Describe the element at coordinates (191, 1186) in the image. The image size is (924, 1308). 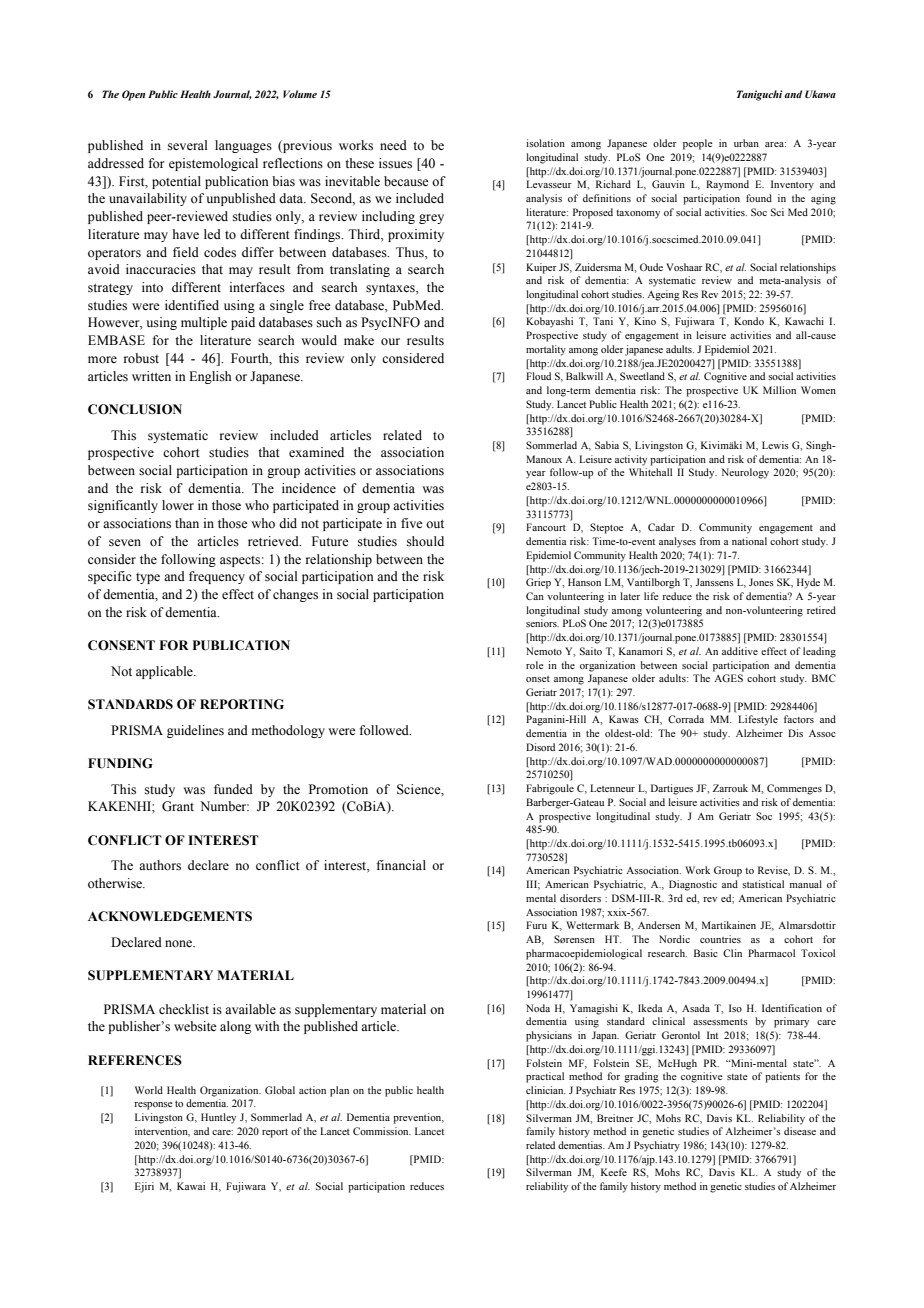
I see `Kawai` at that location.
